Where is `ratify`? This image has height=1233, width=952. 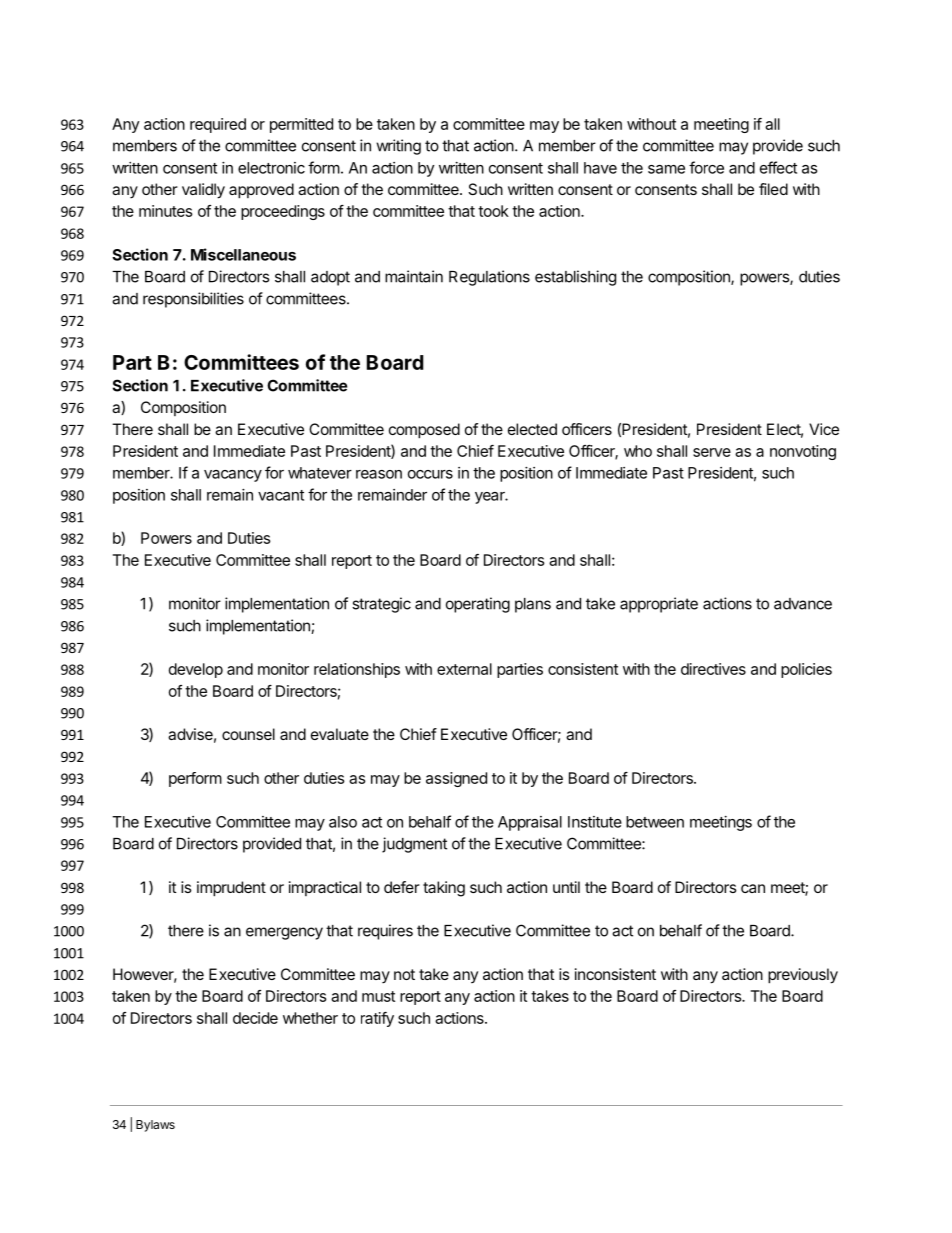
ratify is located at coordinates (377, 1019).
